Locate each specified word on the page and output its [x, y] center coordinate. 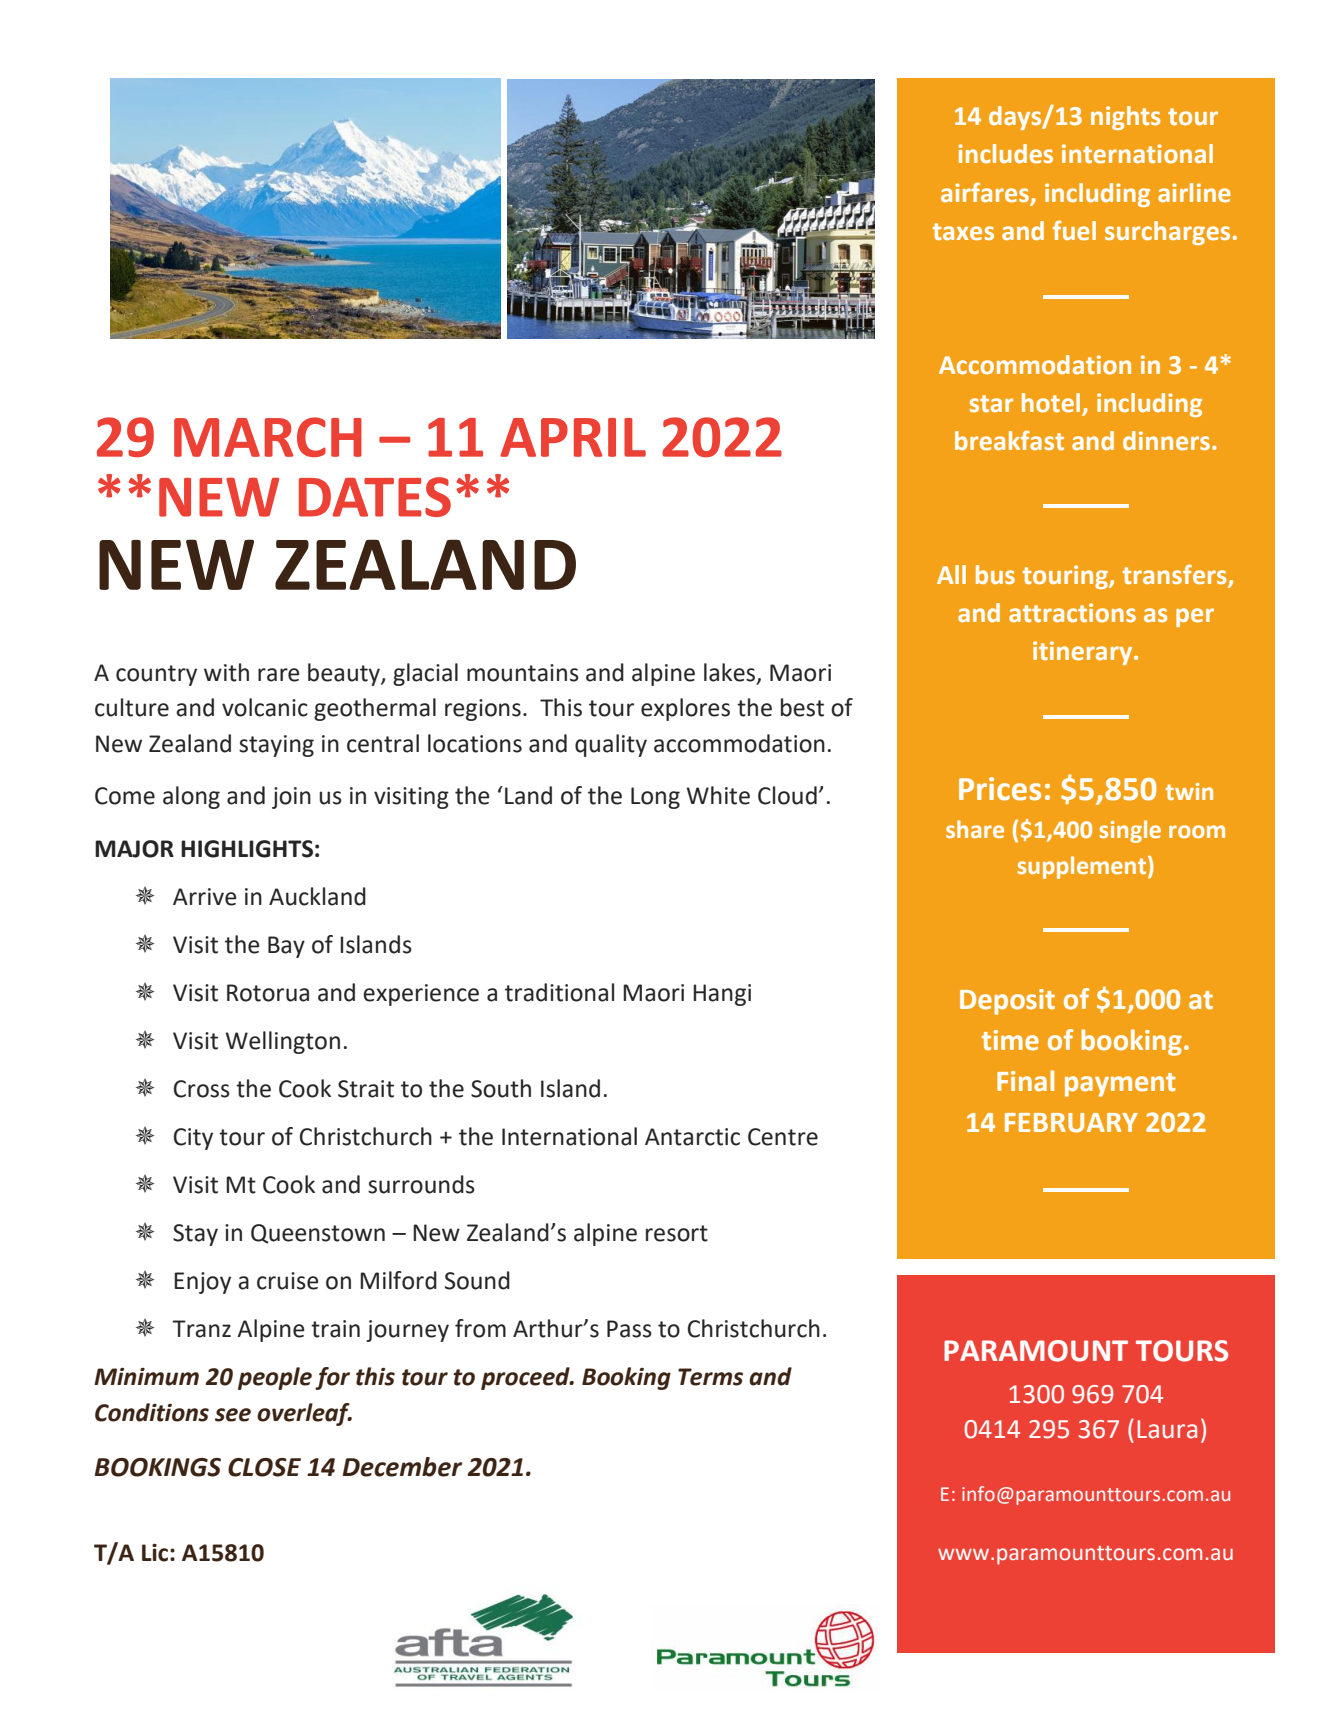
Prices [1000, 789]
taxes [963, 232]
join [291, 798]
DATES [375, 497]
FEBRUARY [1071, 1123]
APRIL [573, 437]
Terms [710, 1377]
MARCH [268, 437]
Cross [202, 1089]
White [718, 795]
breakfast [1009, 440]
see [233, 1415]
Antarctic [692, 1137]
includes [1005, 154]
